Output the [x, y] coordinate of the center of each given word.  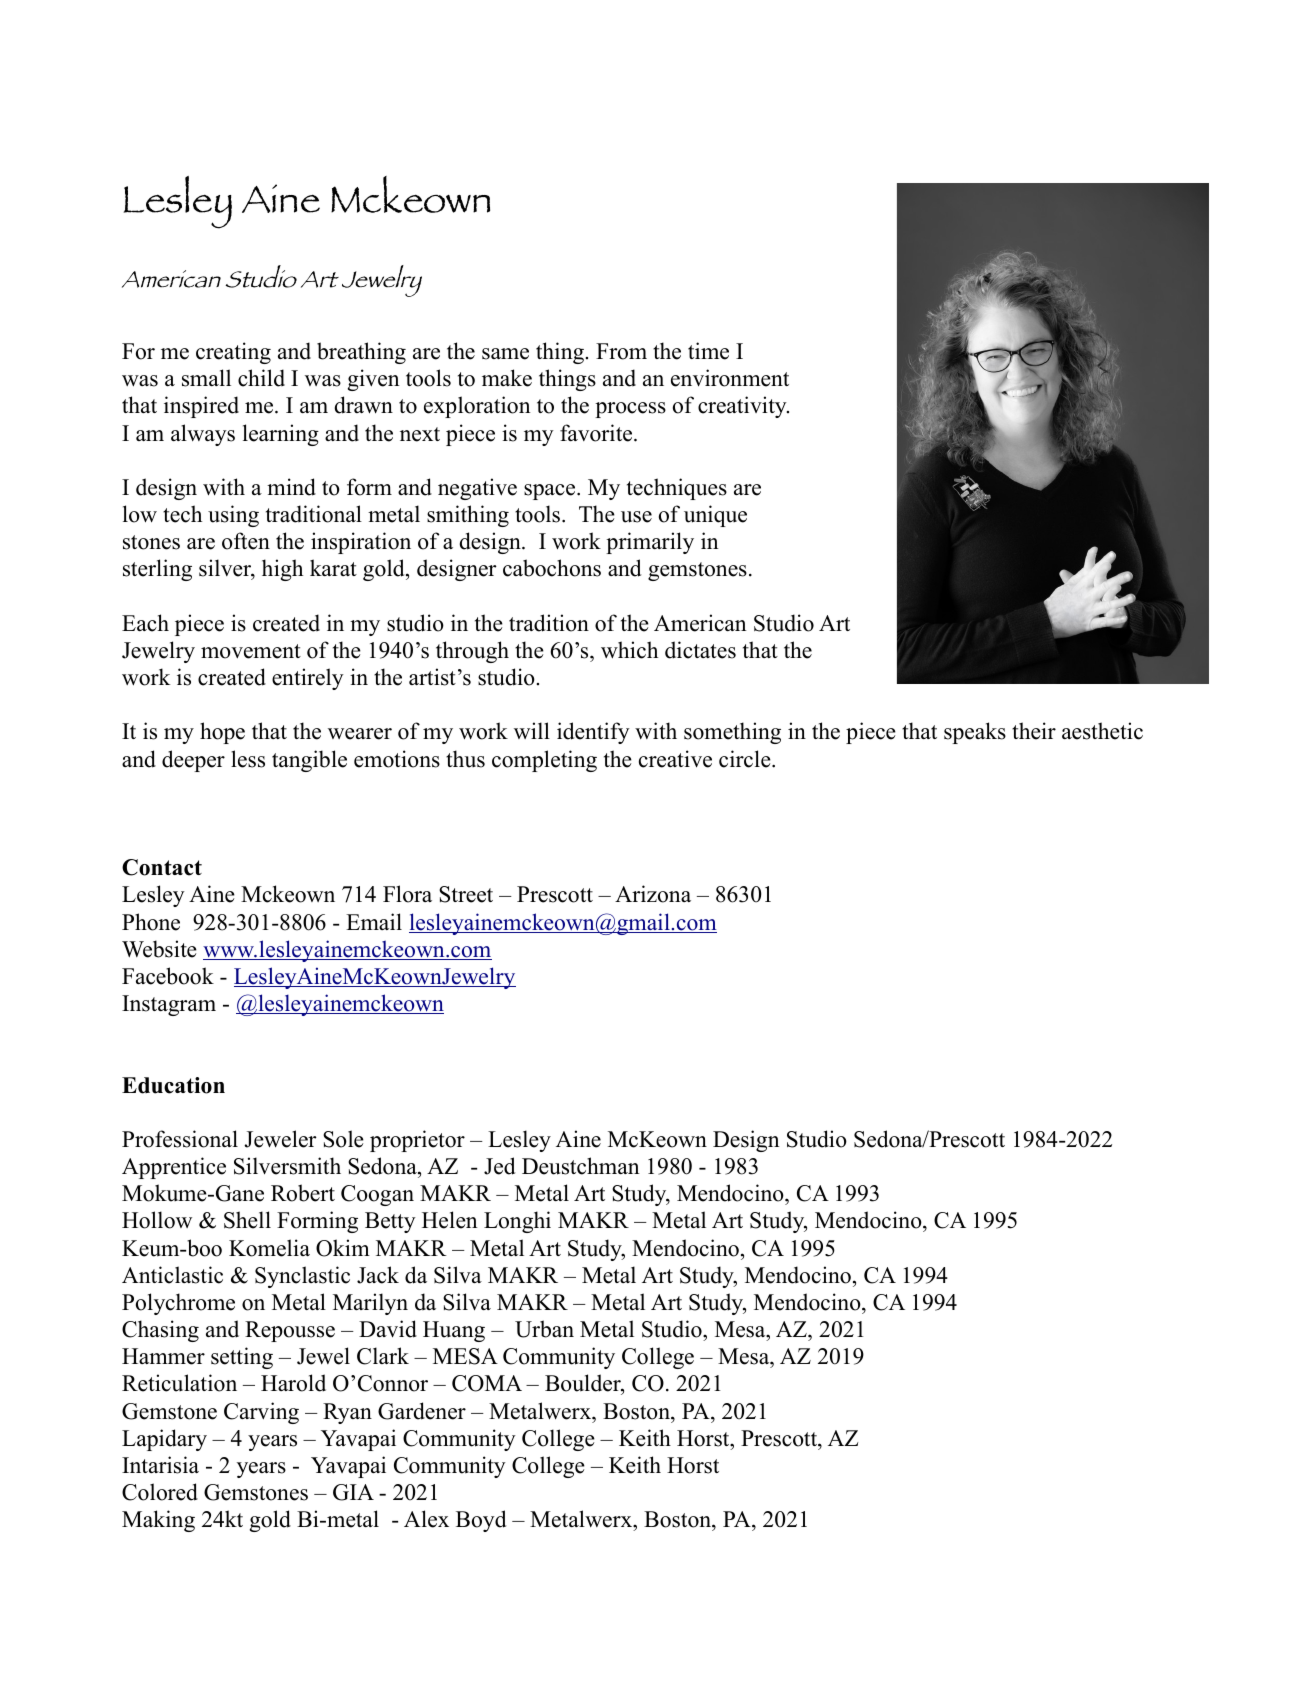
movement [251, 651]
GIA [353, 1492]
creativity [743, 407]
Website [159, 949]
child [261, 378]
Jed [499, 1166]
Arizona [653, 894]
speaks [975, 733]
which [629, 650]
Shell [247, 1220]
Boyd [481, 1521]
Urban [544, 1329]
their [1034, 731]
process [630, 410]
